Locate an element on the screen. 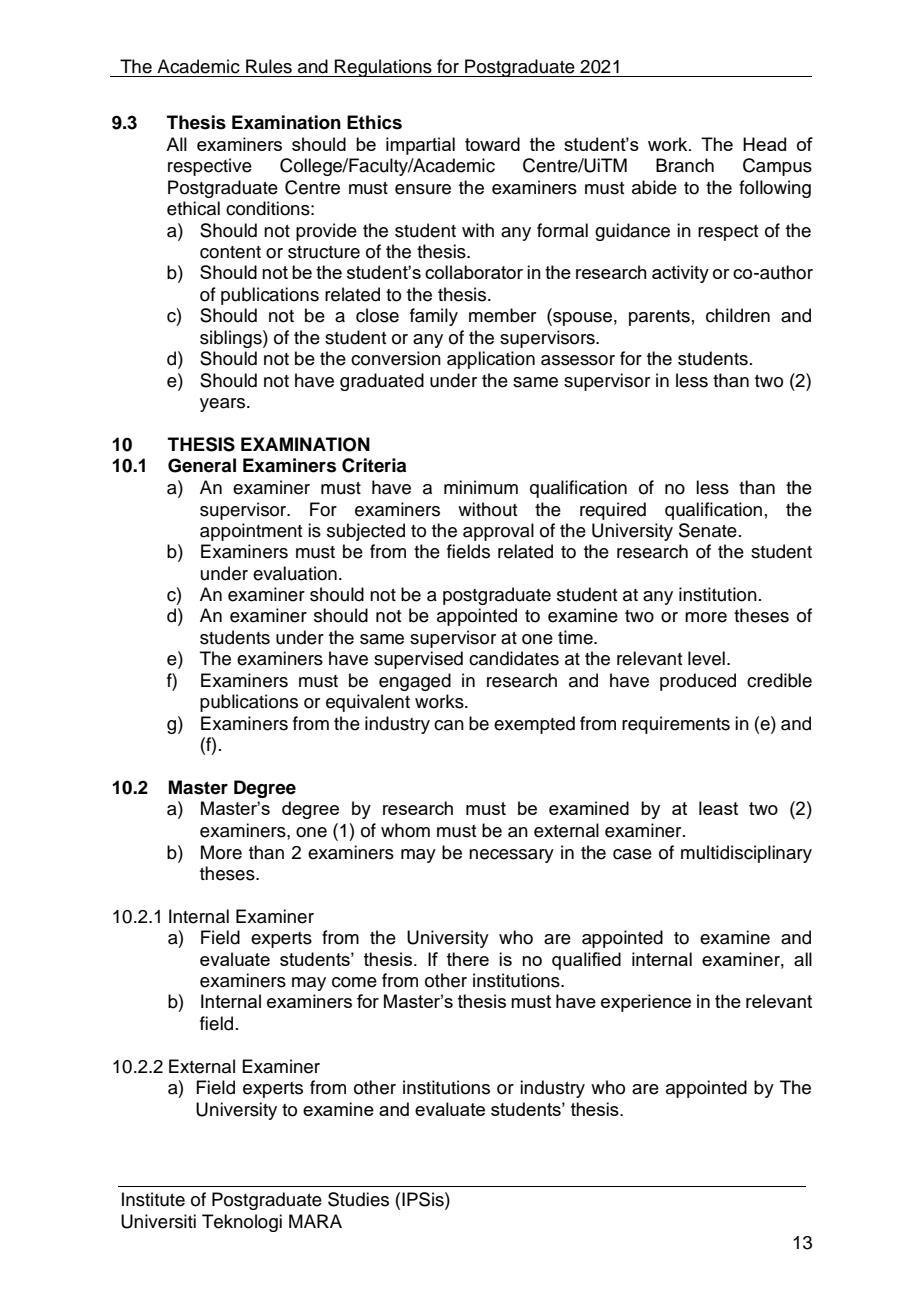 The width and height of the screenshot is (924, 1308). Studies is located at coordinates (358, 1199).
